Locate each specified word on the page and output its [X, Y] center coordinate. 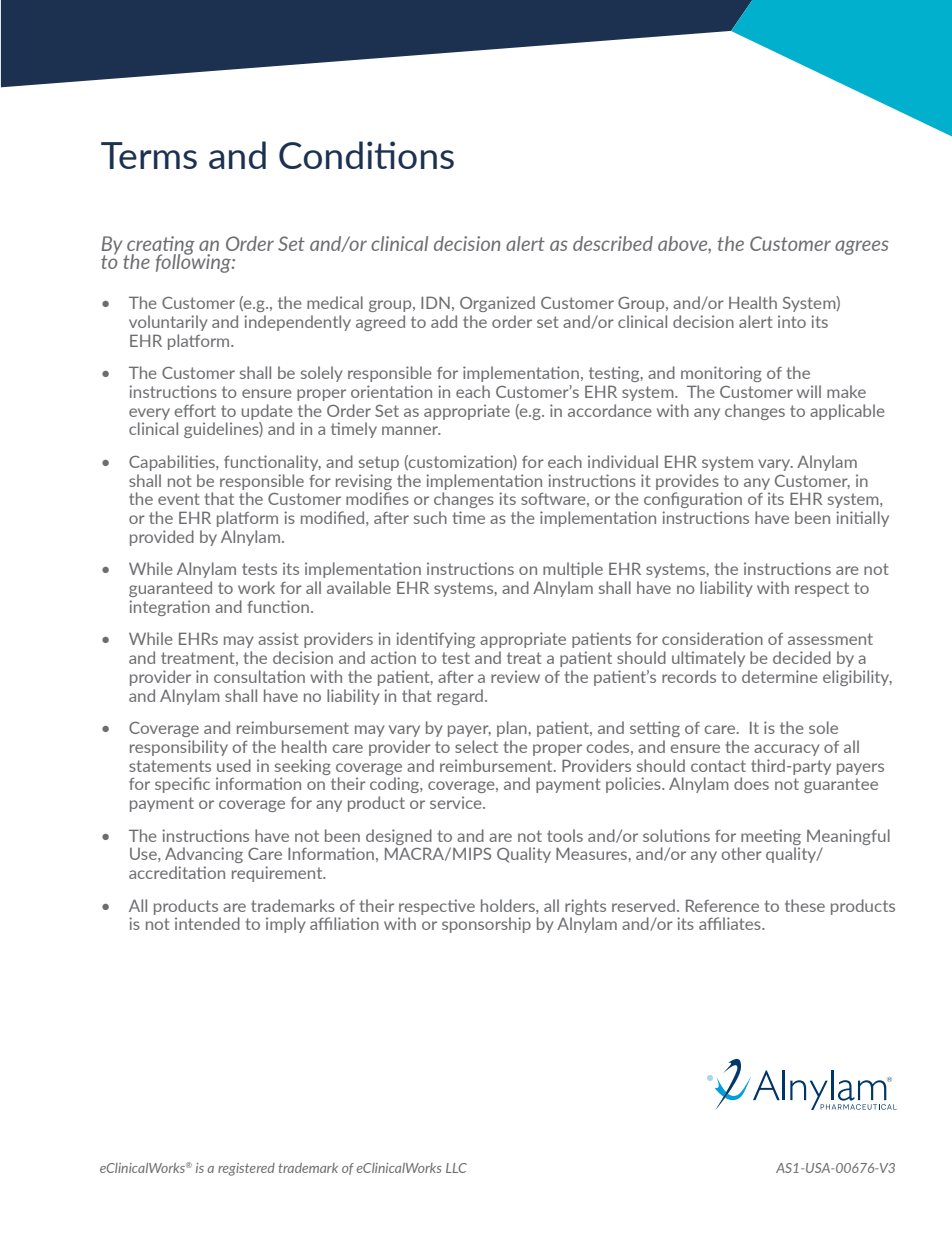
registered [246, 1169]
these [805, 905]
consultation [259, 676]
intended [207, 923]
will [809, 391]
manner [411, 430]
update [267, 412]
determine [780, 676]
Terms [149, 155]
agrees [862, 247]
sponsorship [486, 925]
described [613, 243]
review [515, 676]
